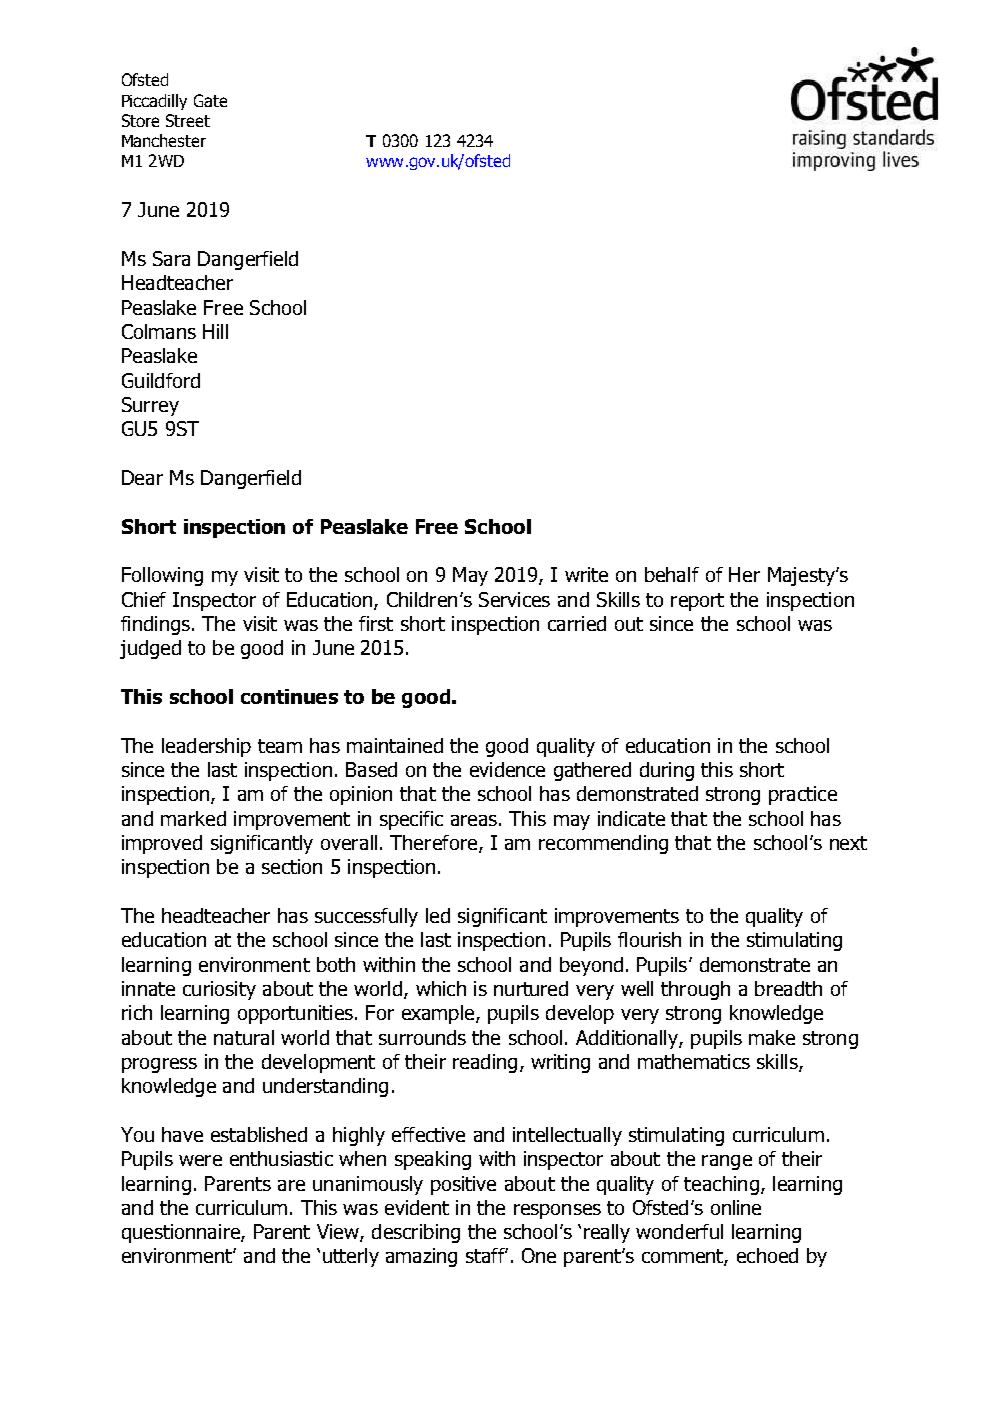 This screenshot has height=1409, width=994. I want to click on questionnaire, so click(182, 1233).
